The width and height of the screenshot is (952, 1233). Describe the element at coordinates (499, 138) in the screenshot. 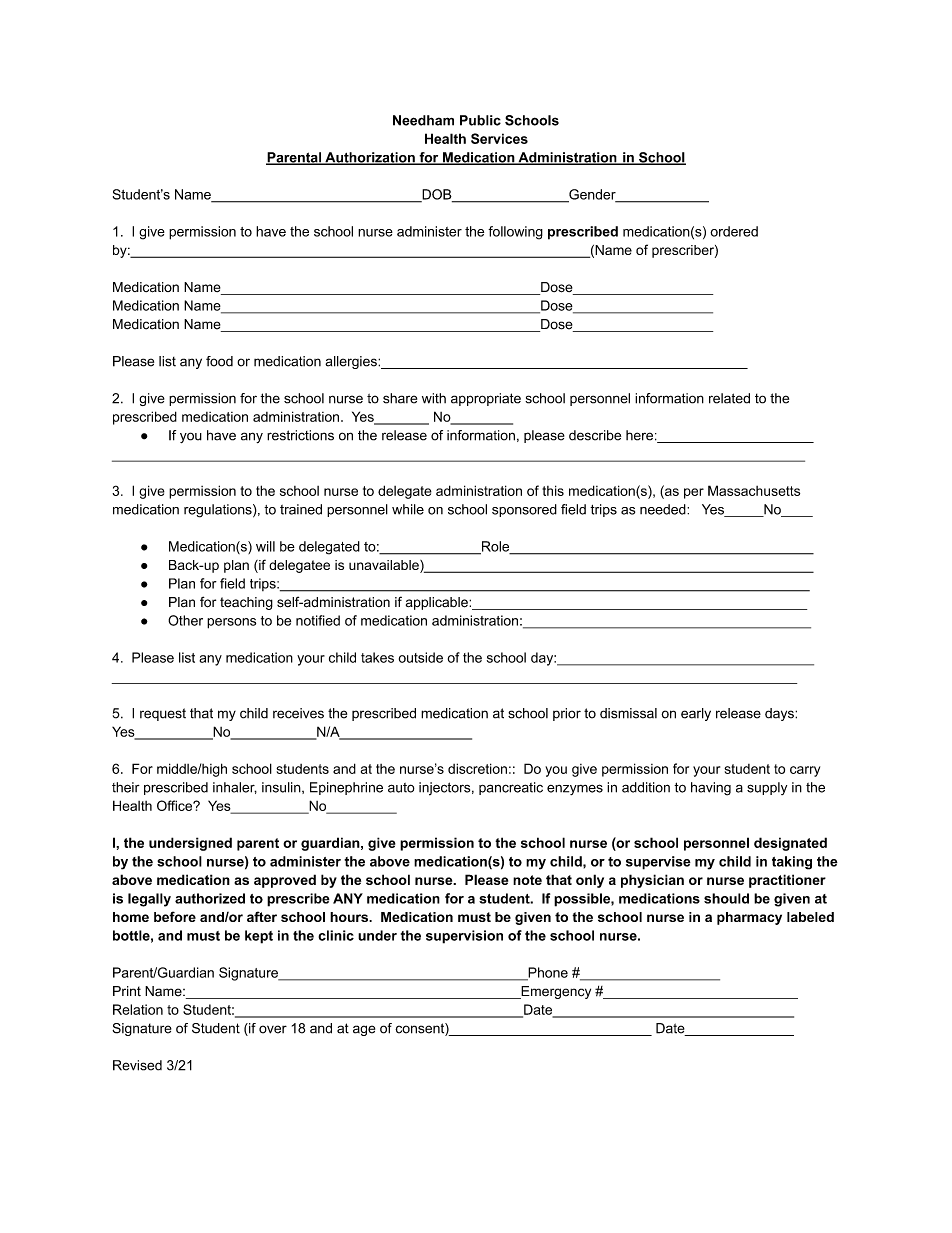

I see `Services` at that location.
